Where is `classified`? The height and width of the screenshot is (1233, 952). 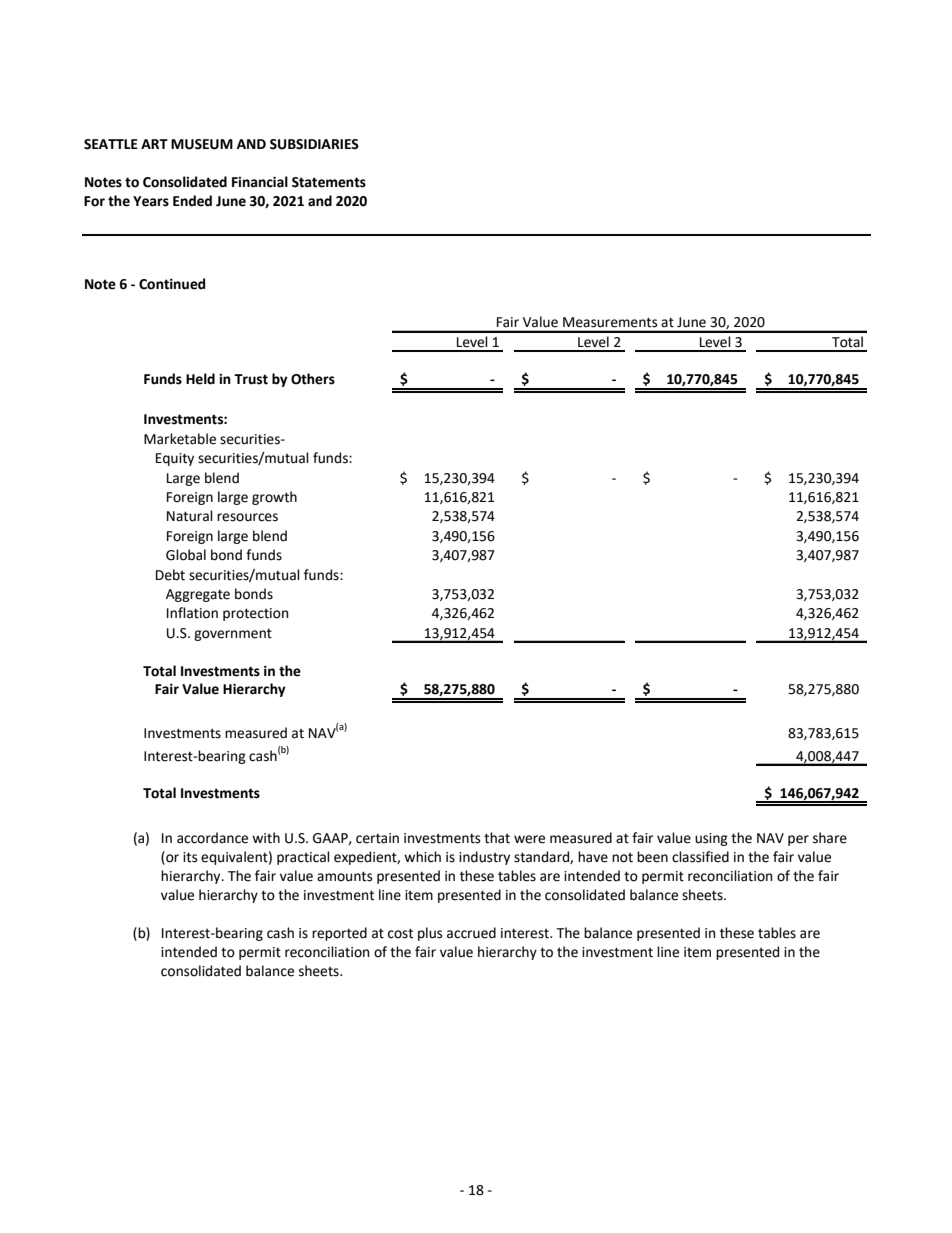 classified is located at coordinates (700, 857).
